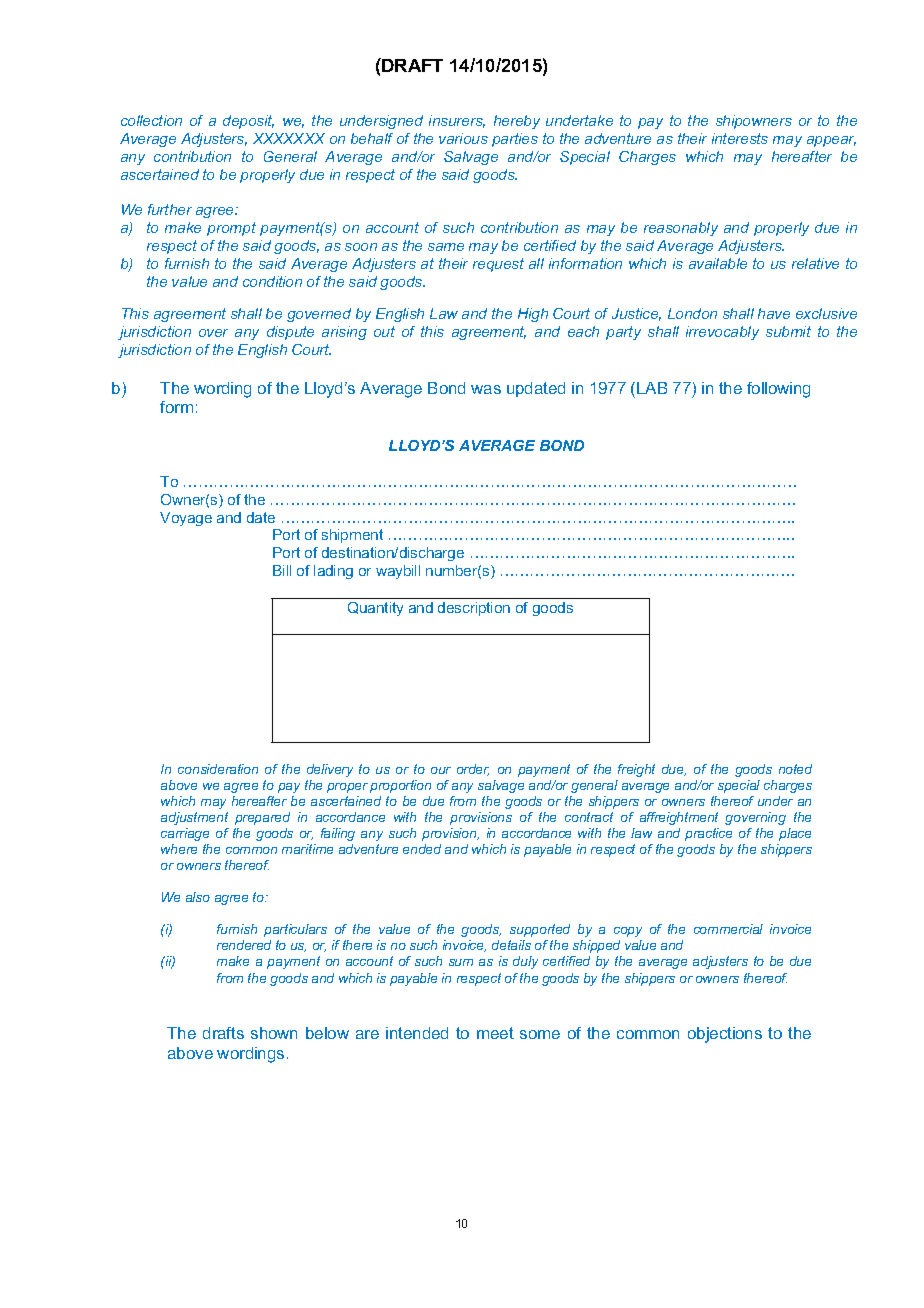 This screenshot has width=924, height=1308. Describe the element at coordinates (708, 834) in the screenshot. I see `practice` at that location.
